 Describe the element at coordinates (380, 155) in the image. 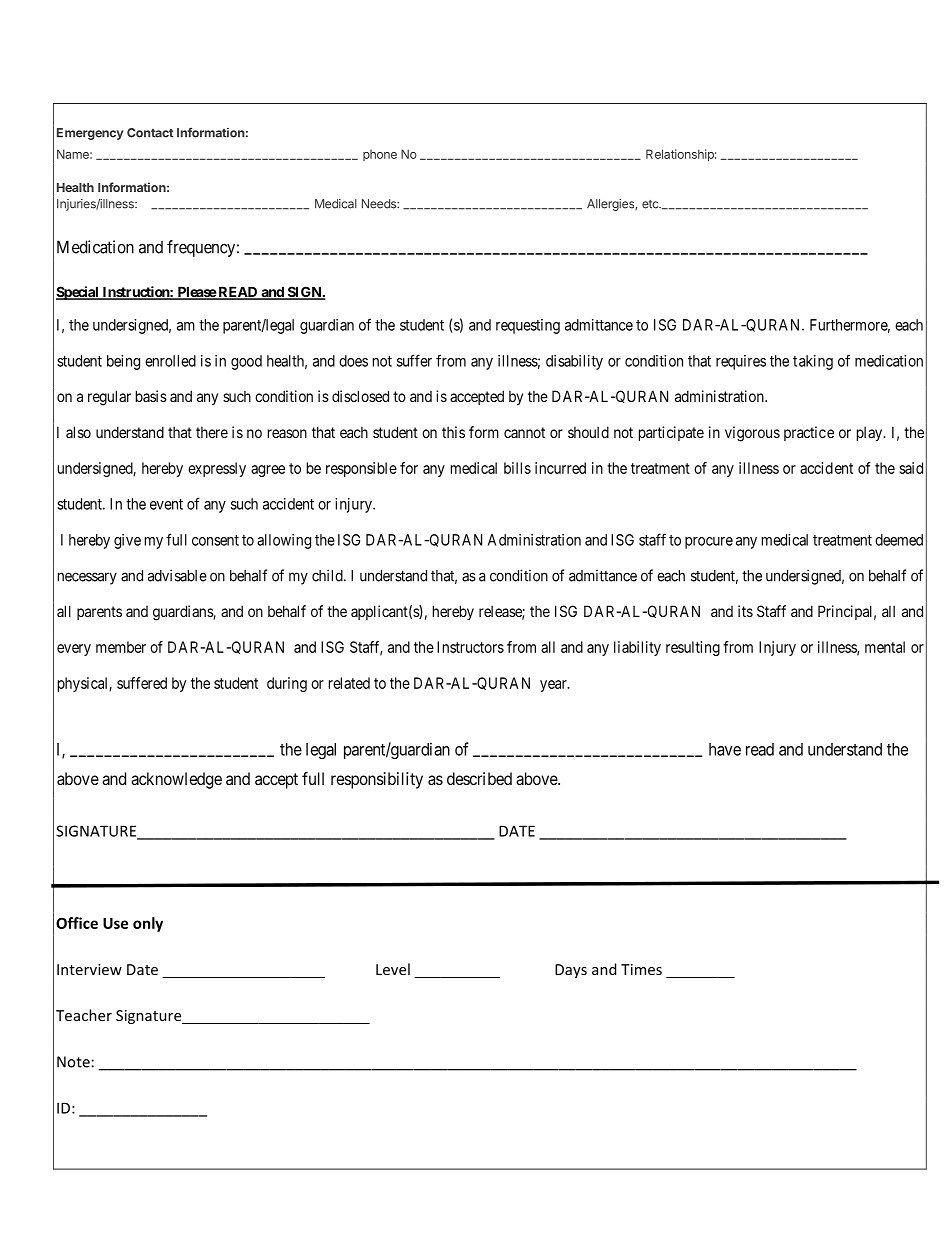

I see `phone` at that location.
